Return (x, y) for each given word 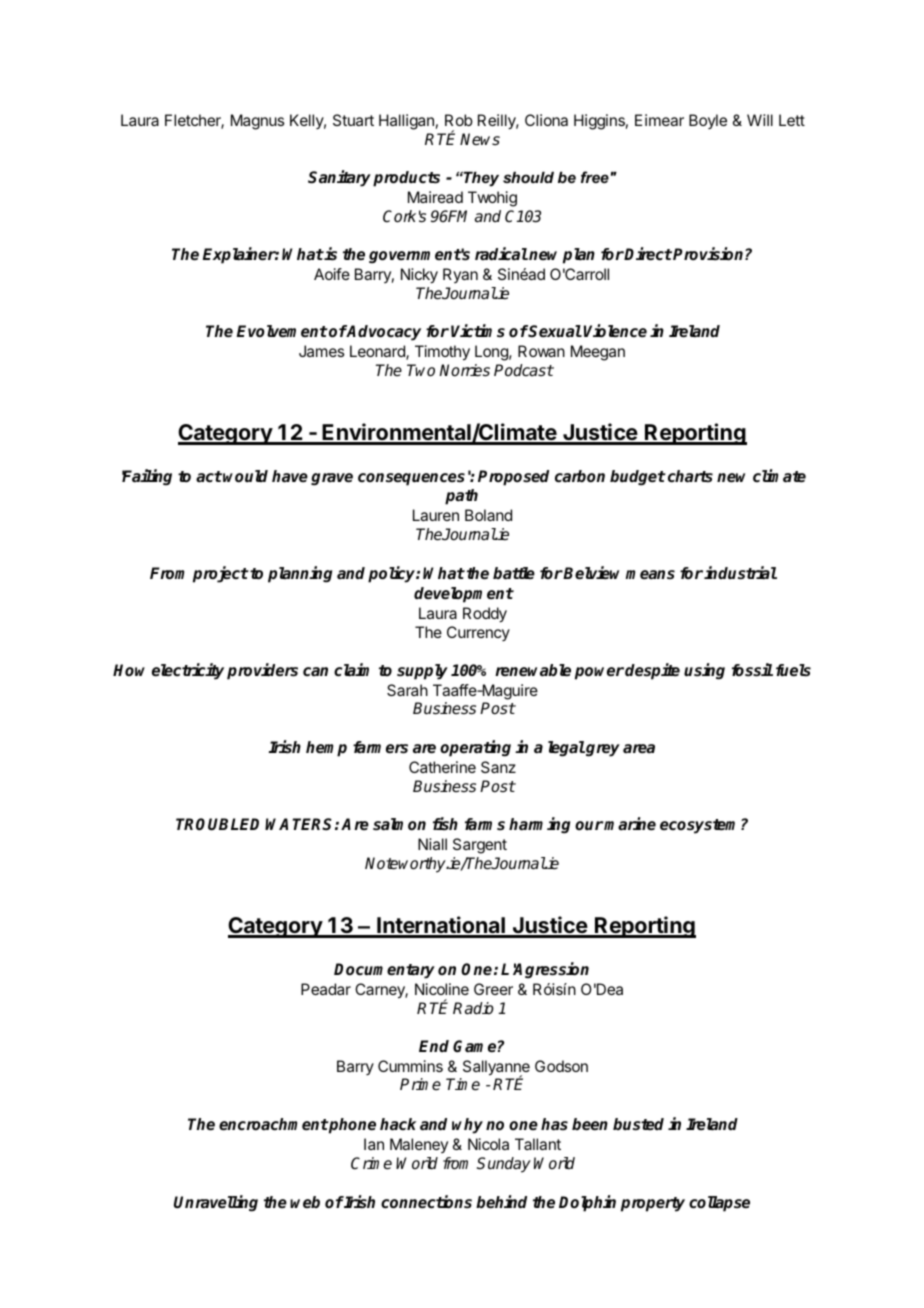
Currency (478, 633)
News (480, 139)
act (209, 477)
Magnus (257, 122)
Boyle (708, 121)
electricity (188, 671)
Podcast (524, 370)
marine (629, 824)
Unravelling (216, 1203)
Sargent (480, 846)
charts (690, 476)
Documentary (384, 971)
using (704, 671)
